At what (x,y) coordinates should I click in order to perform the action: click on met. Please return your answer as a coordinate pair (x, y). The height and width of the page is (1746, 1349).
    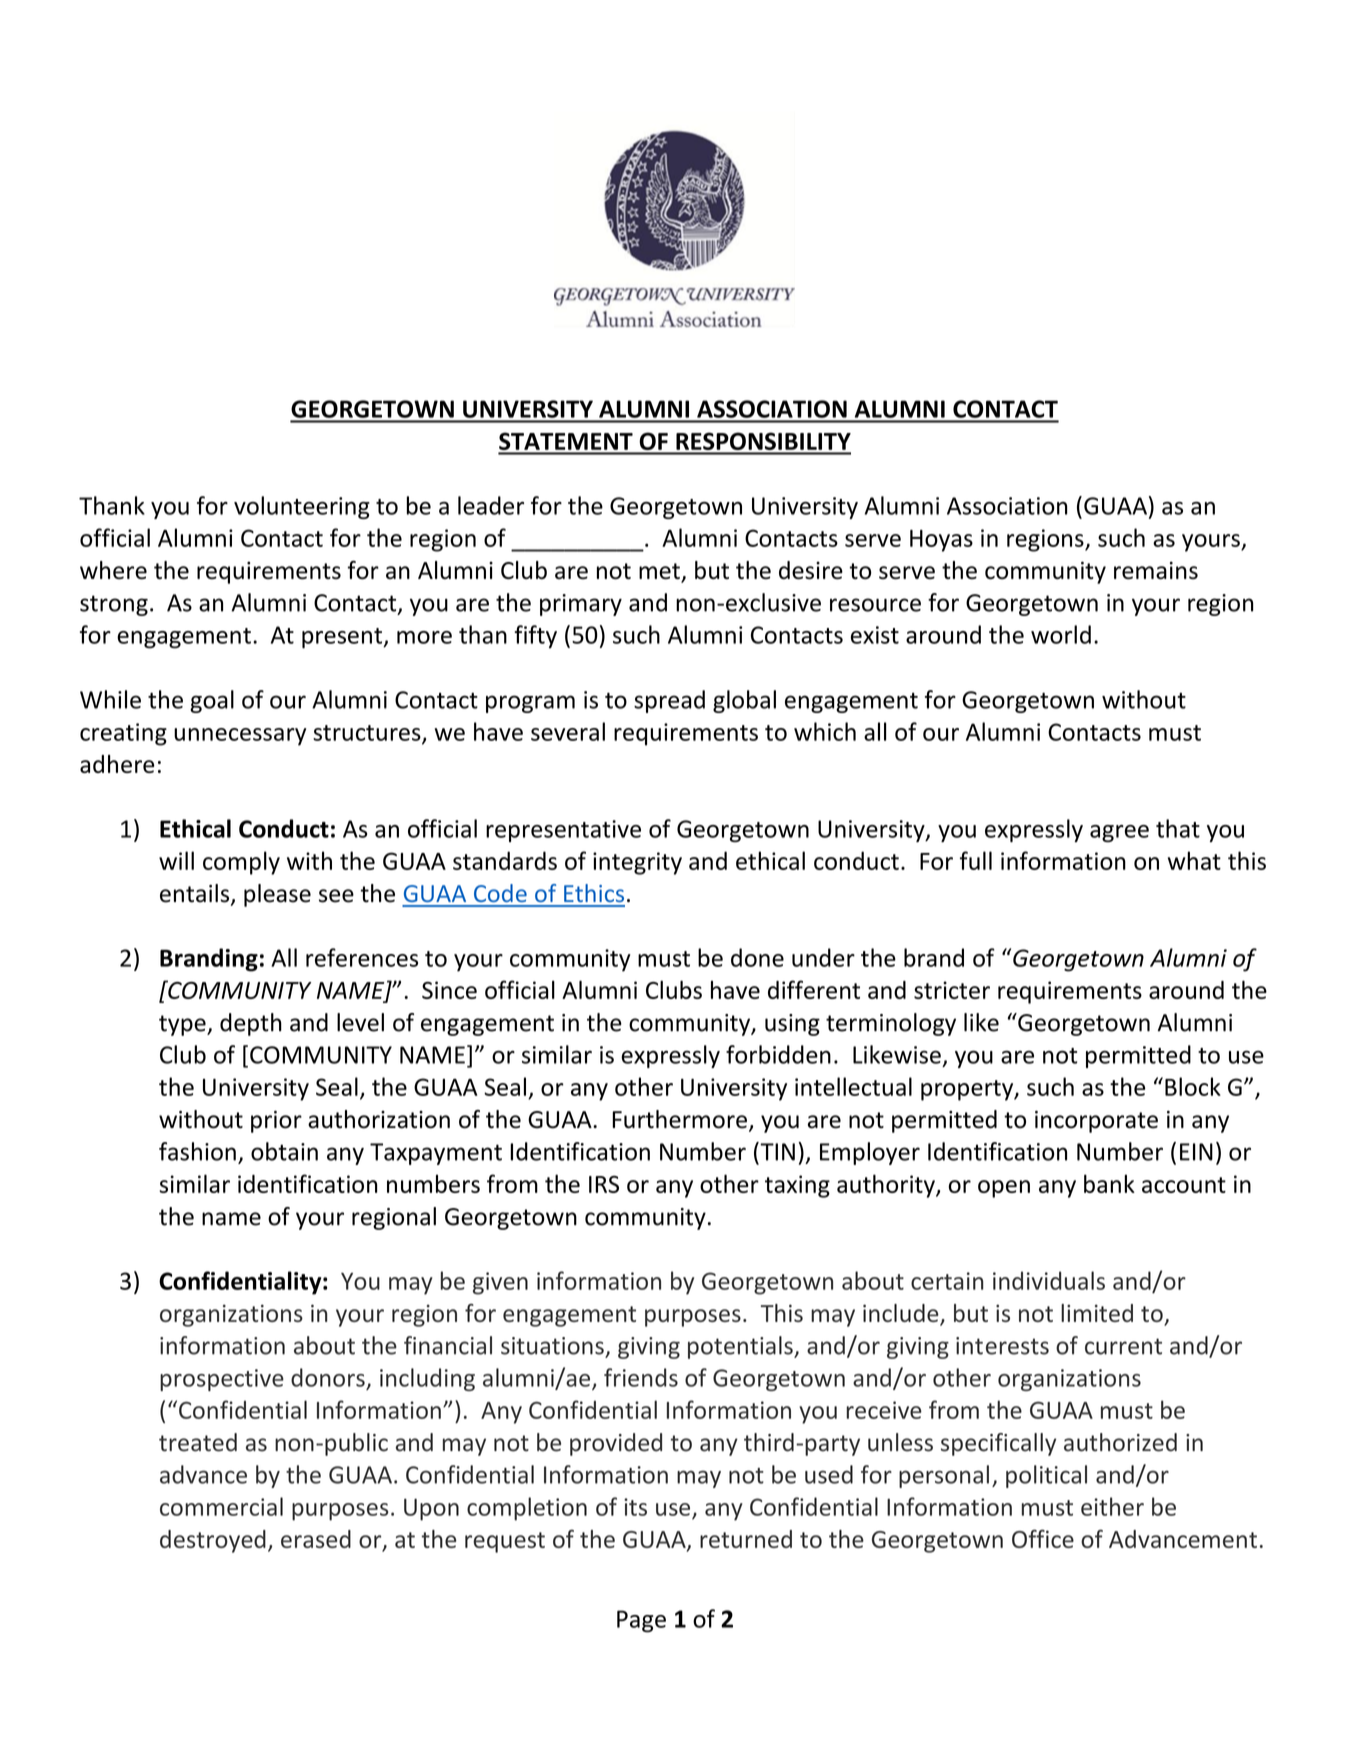
    Looking at the image, I should click on (660, 572).
